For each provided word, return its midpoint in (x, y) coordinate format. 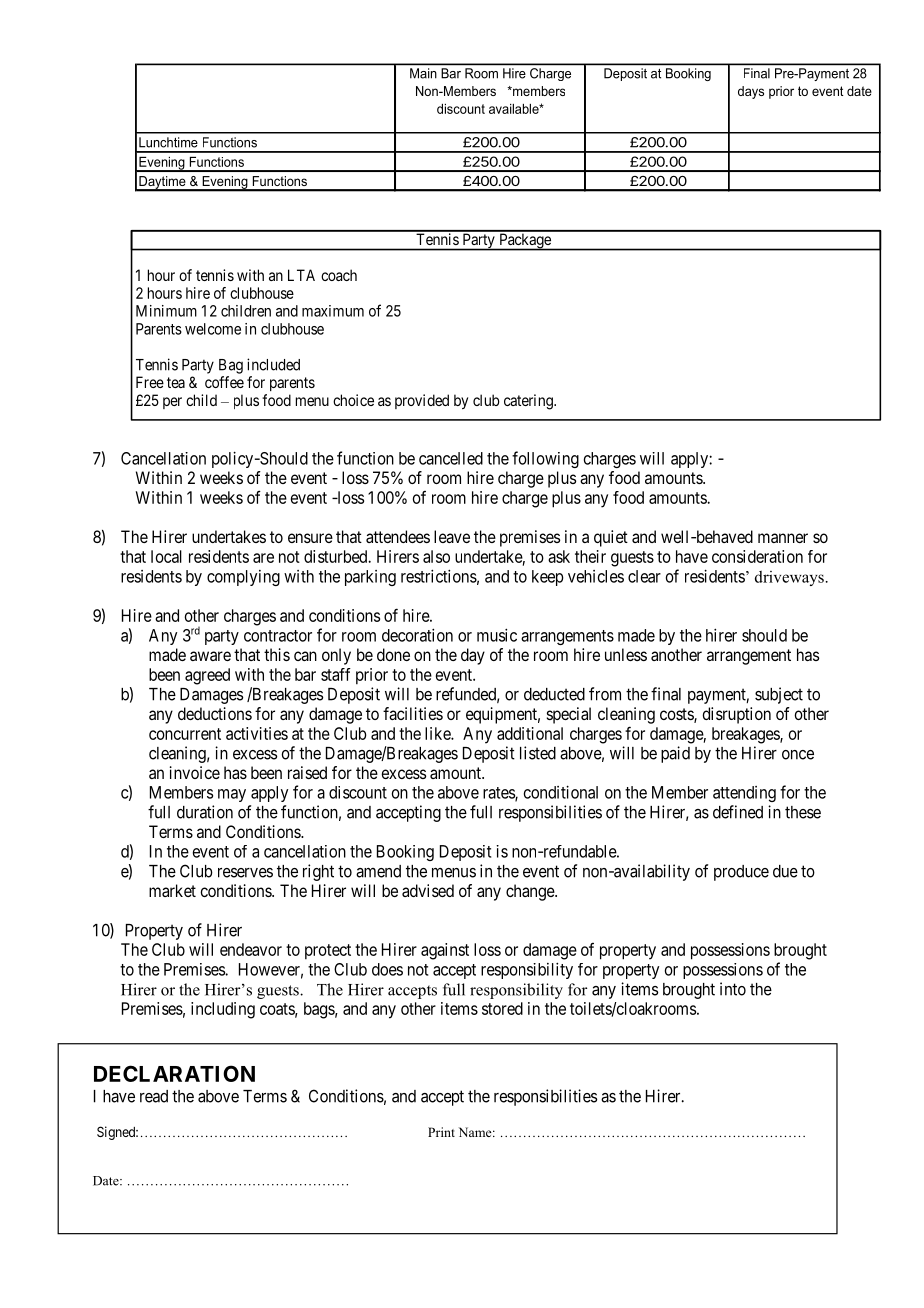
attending (744, 794)
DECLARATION (174, 1073)
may (232, 795)
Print (441, 1132)
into (733, 989)
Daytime (162, 183)
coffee (224, 382)
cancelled (451, 458)
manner (783, 538)
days (751, 92)
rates (499, 794)
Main (423, 73)
